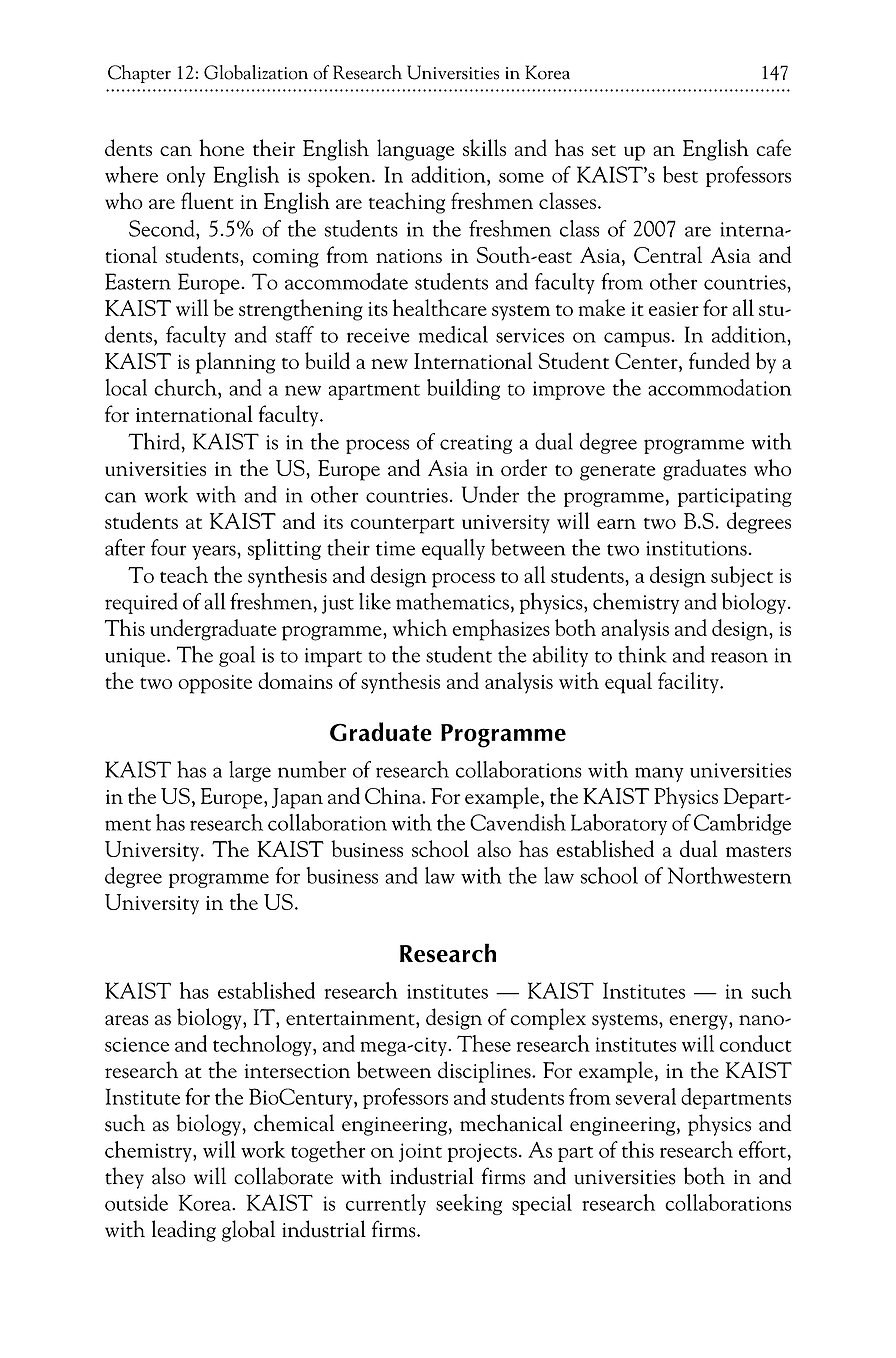  I want to click on seeking, so click(469, 1204).
